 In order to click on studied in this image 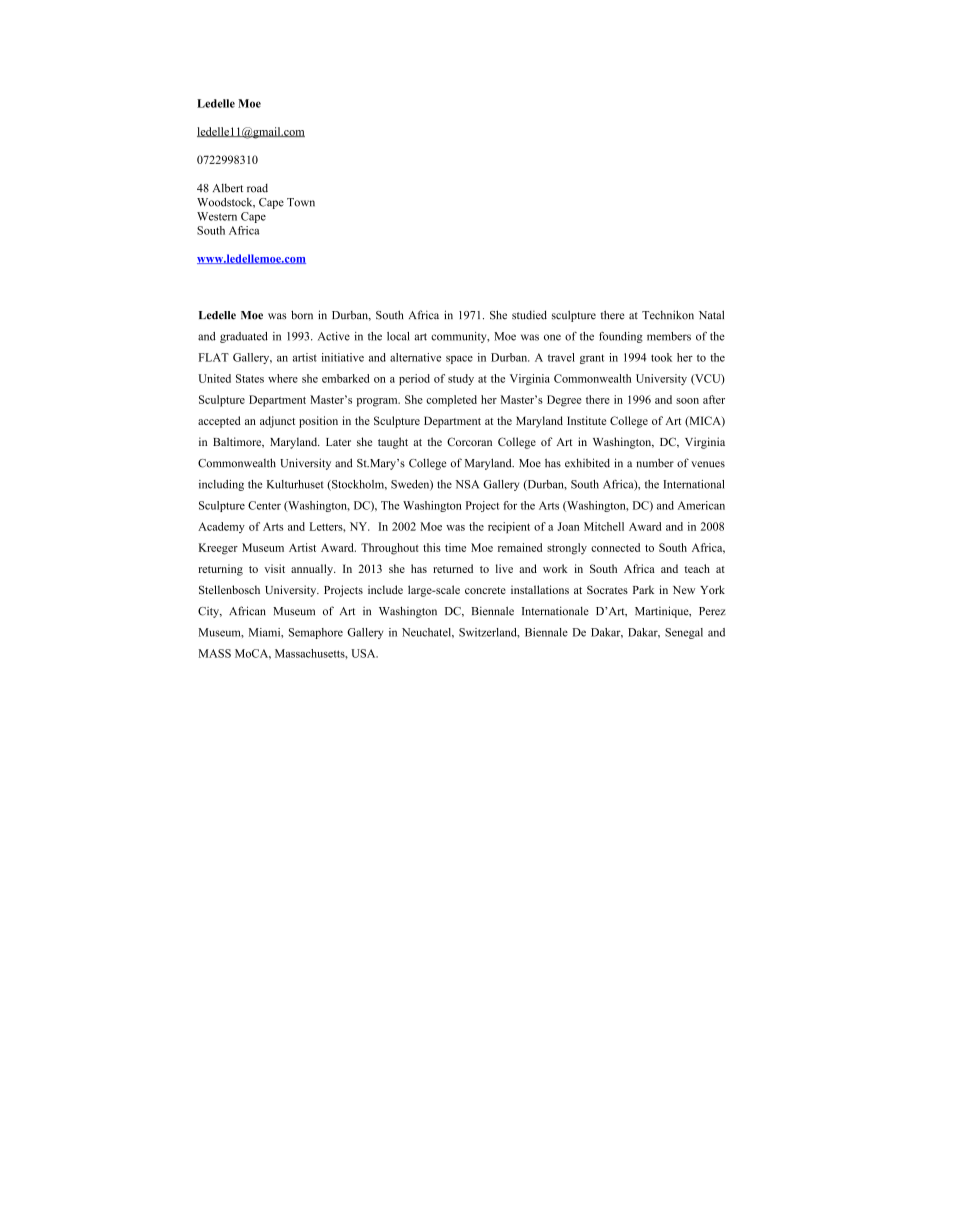, I will do `click(529, 315)`.
